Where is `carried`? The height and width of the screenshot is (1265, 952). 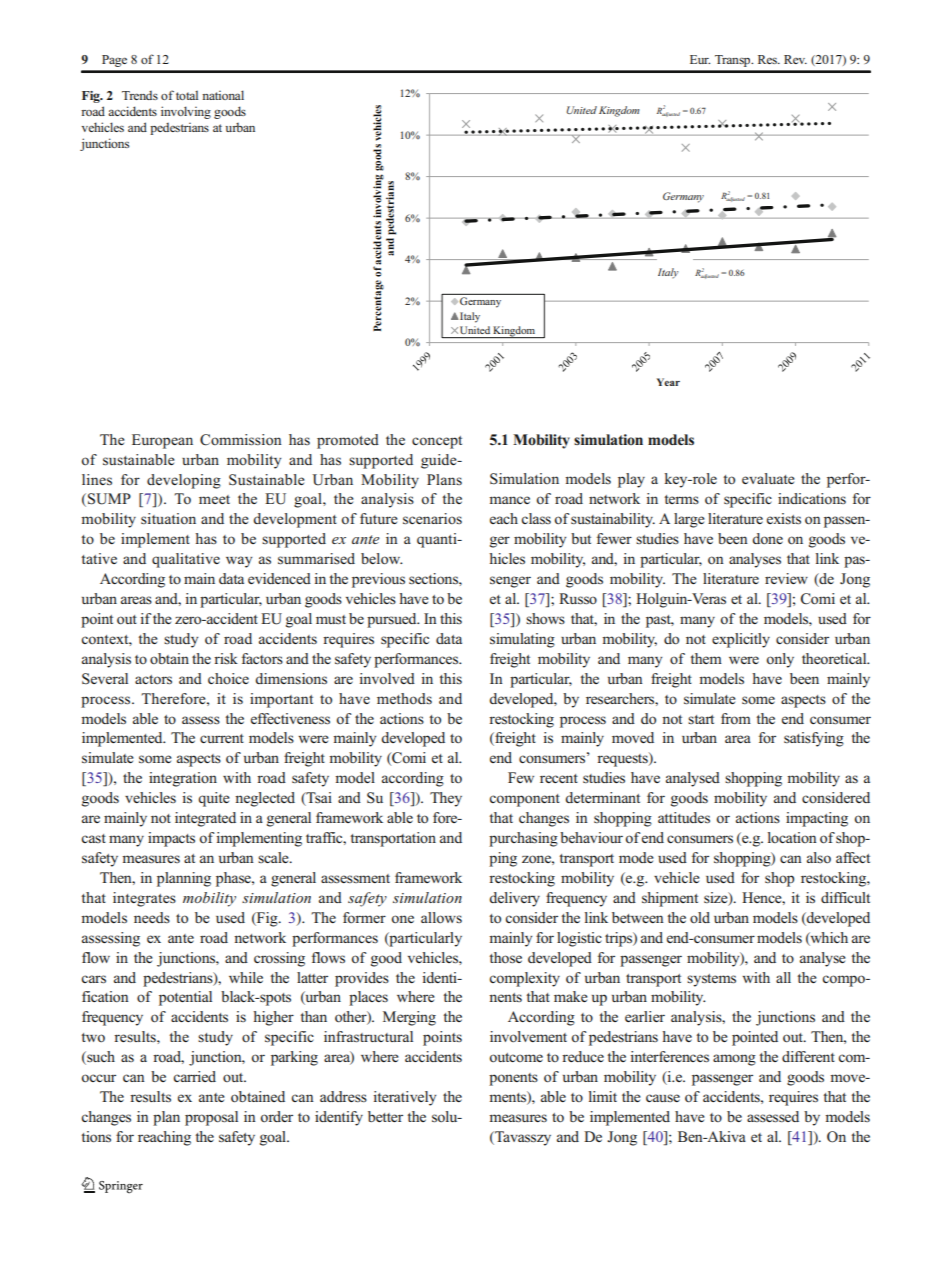 carried is located at coordinates (194, 1076).
